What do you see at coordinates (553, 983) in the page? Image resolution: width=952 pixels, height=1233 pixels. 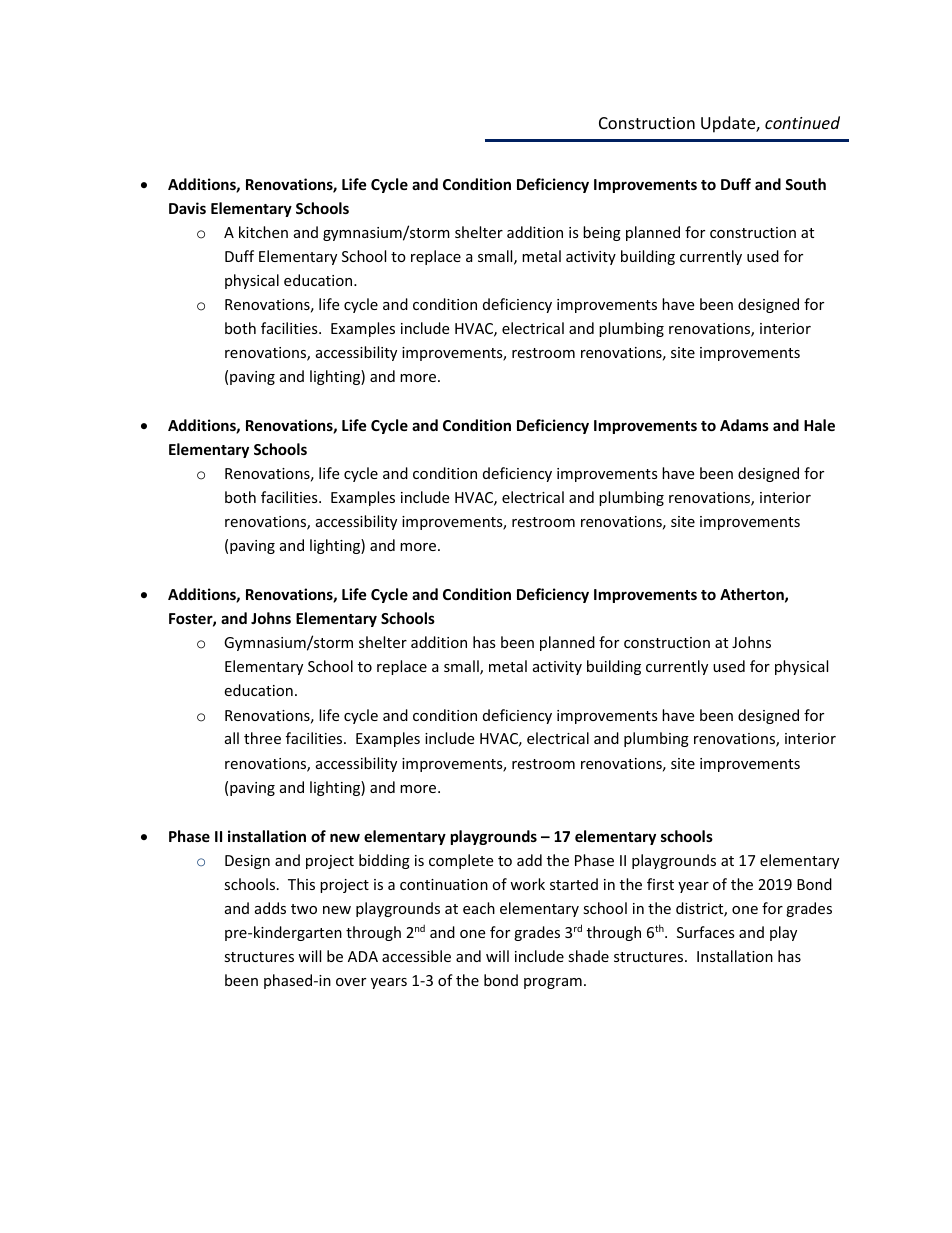 I see `program` at bounding box center [553, 983].
